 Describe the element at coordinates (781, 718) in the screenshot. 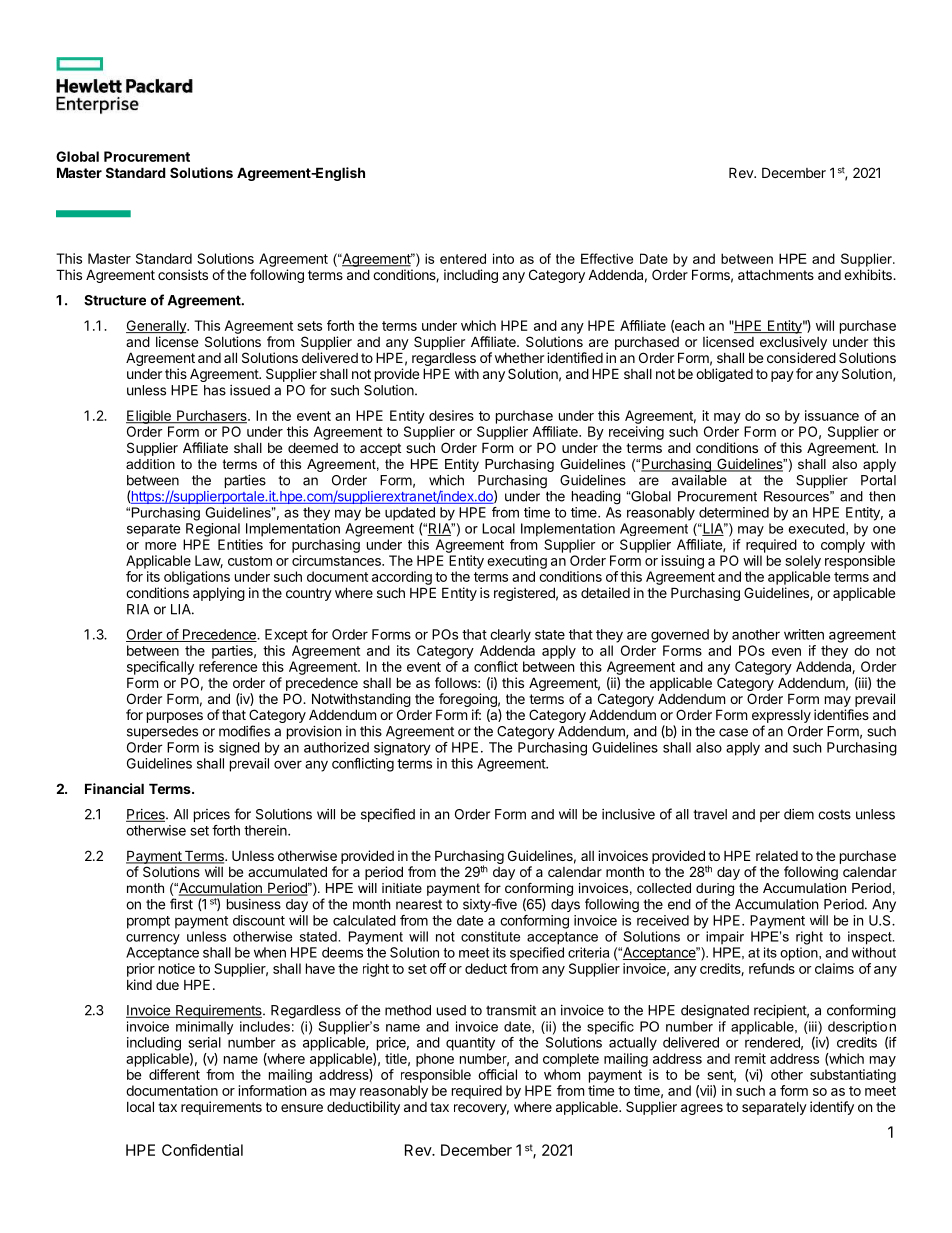

I see `expressly` at that location.
